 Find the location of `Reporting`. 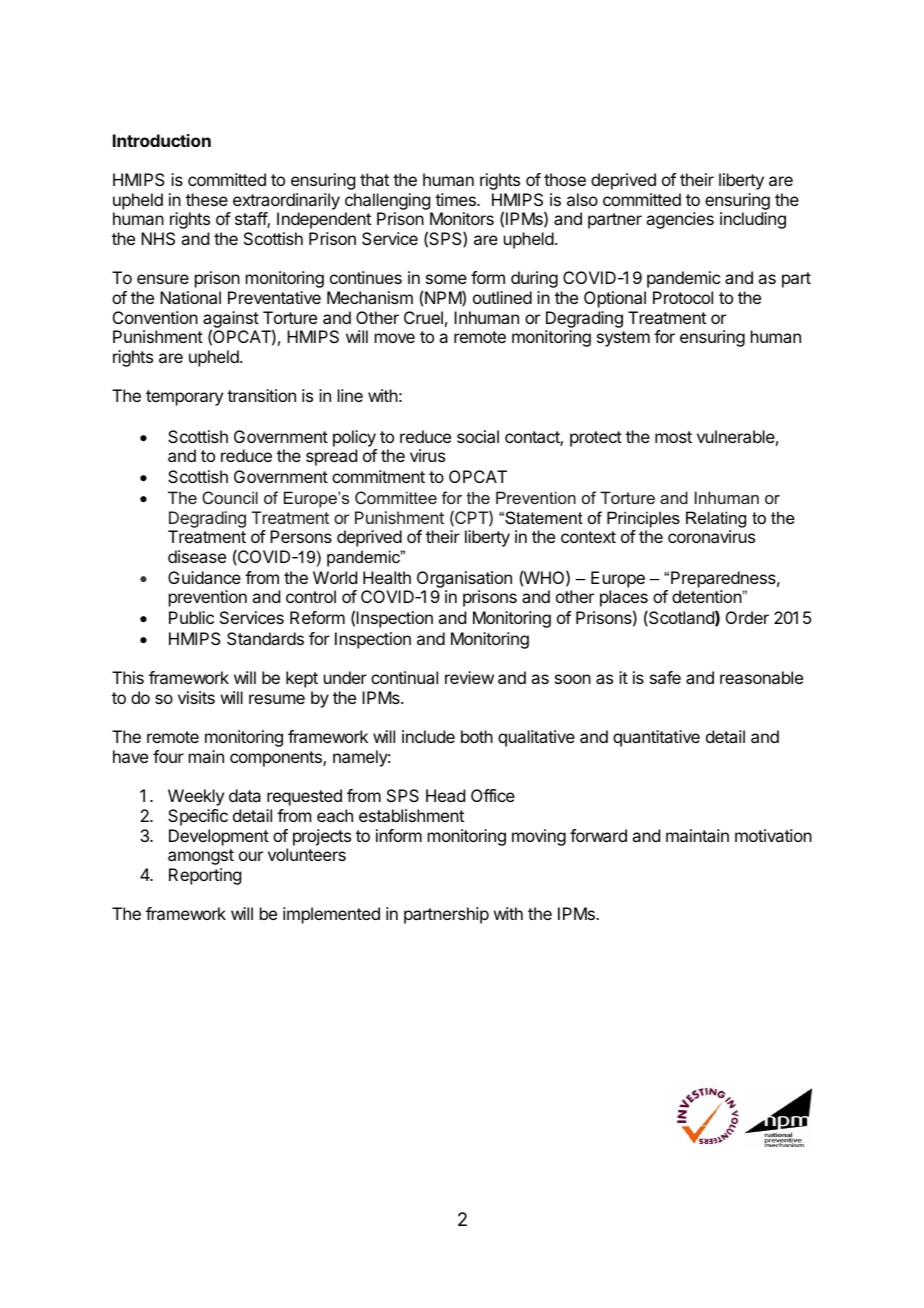

Reporting is located at coordinates (205, 876).
